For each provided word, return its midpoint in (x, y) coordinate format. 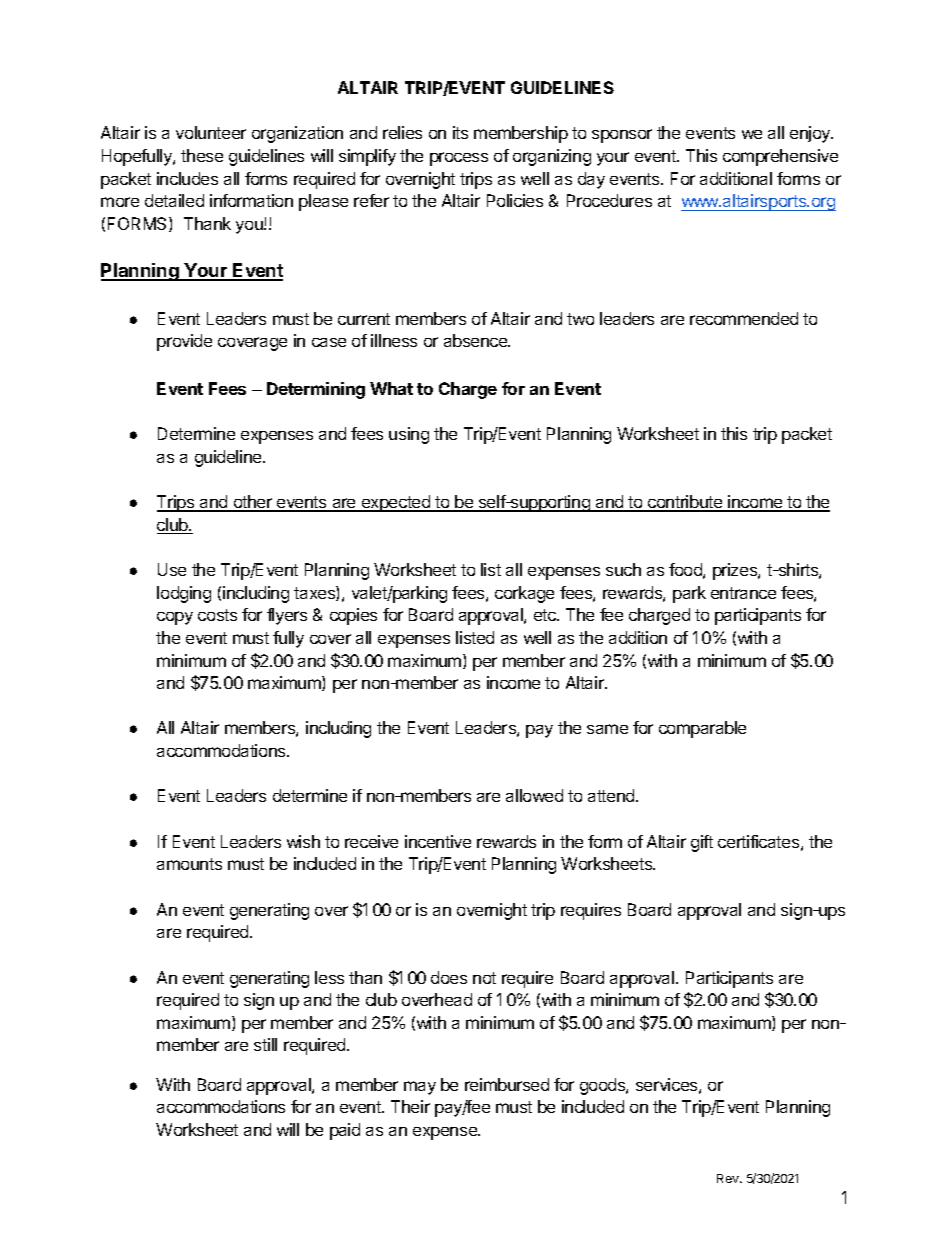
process (459, 159)
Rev (729, 1178)
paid (345, 1131)
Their (410, 1106)
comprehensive (780, 157)
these (202, 155)
